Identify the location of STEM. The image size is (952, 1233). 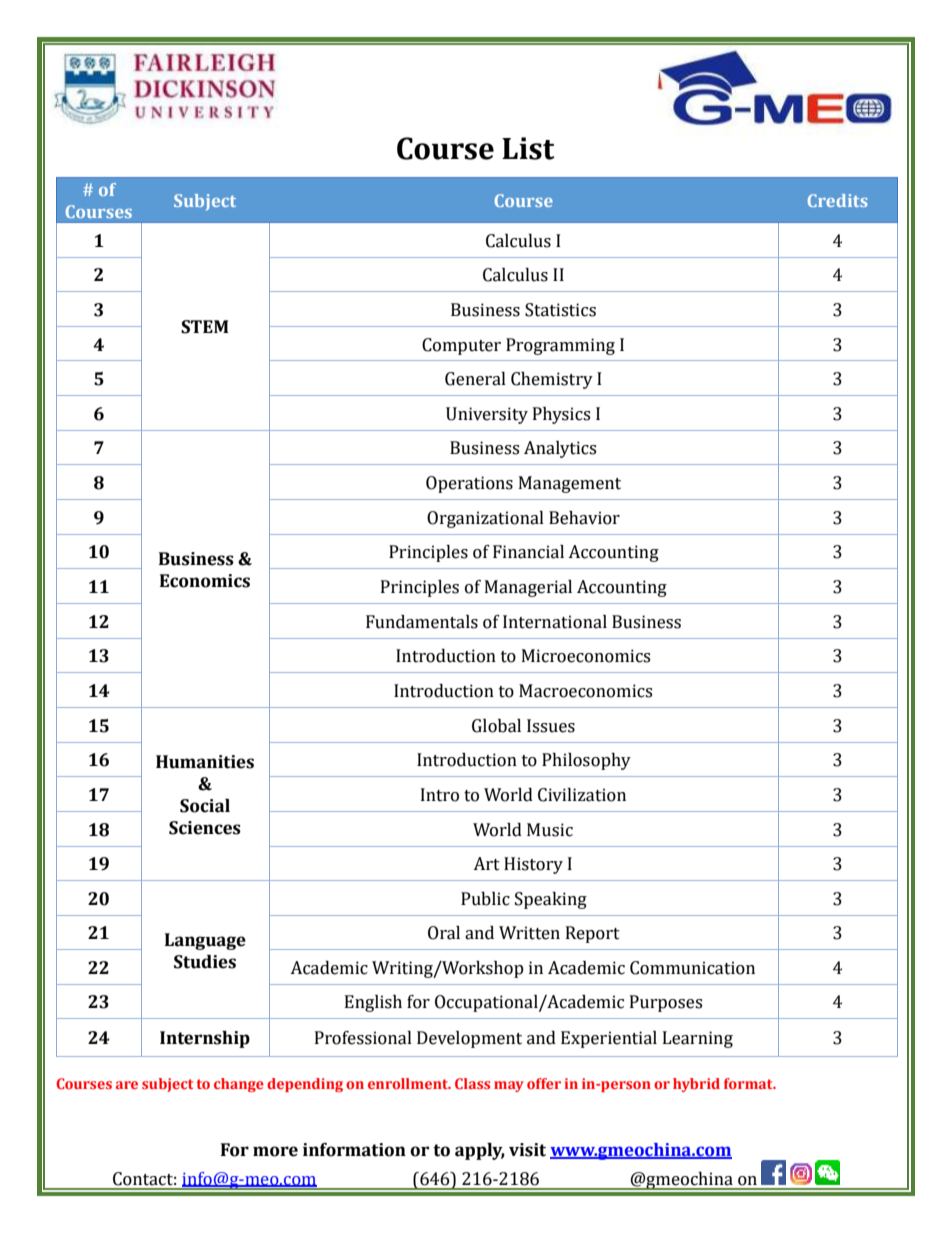
(205, 327).
